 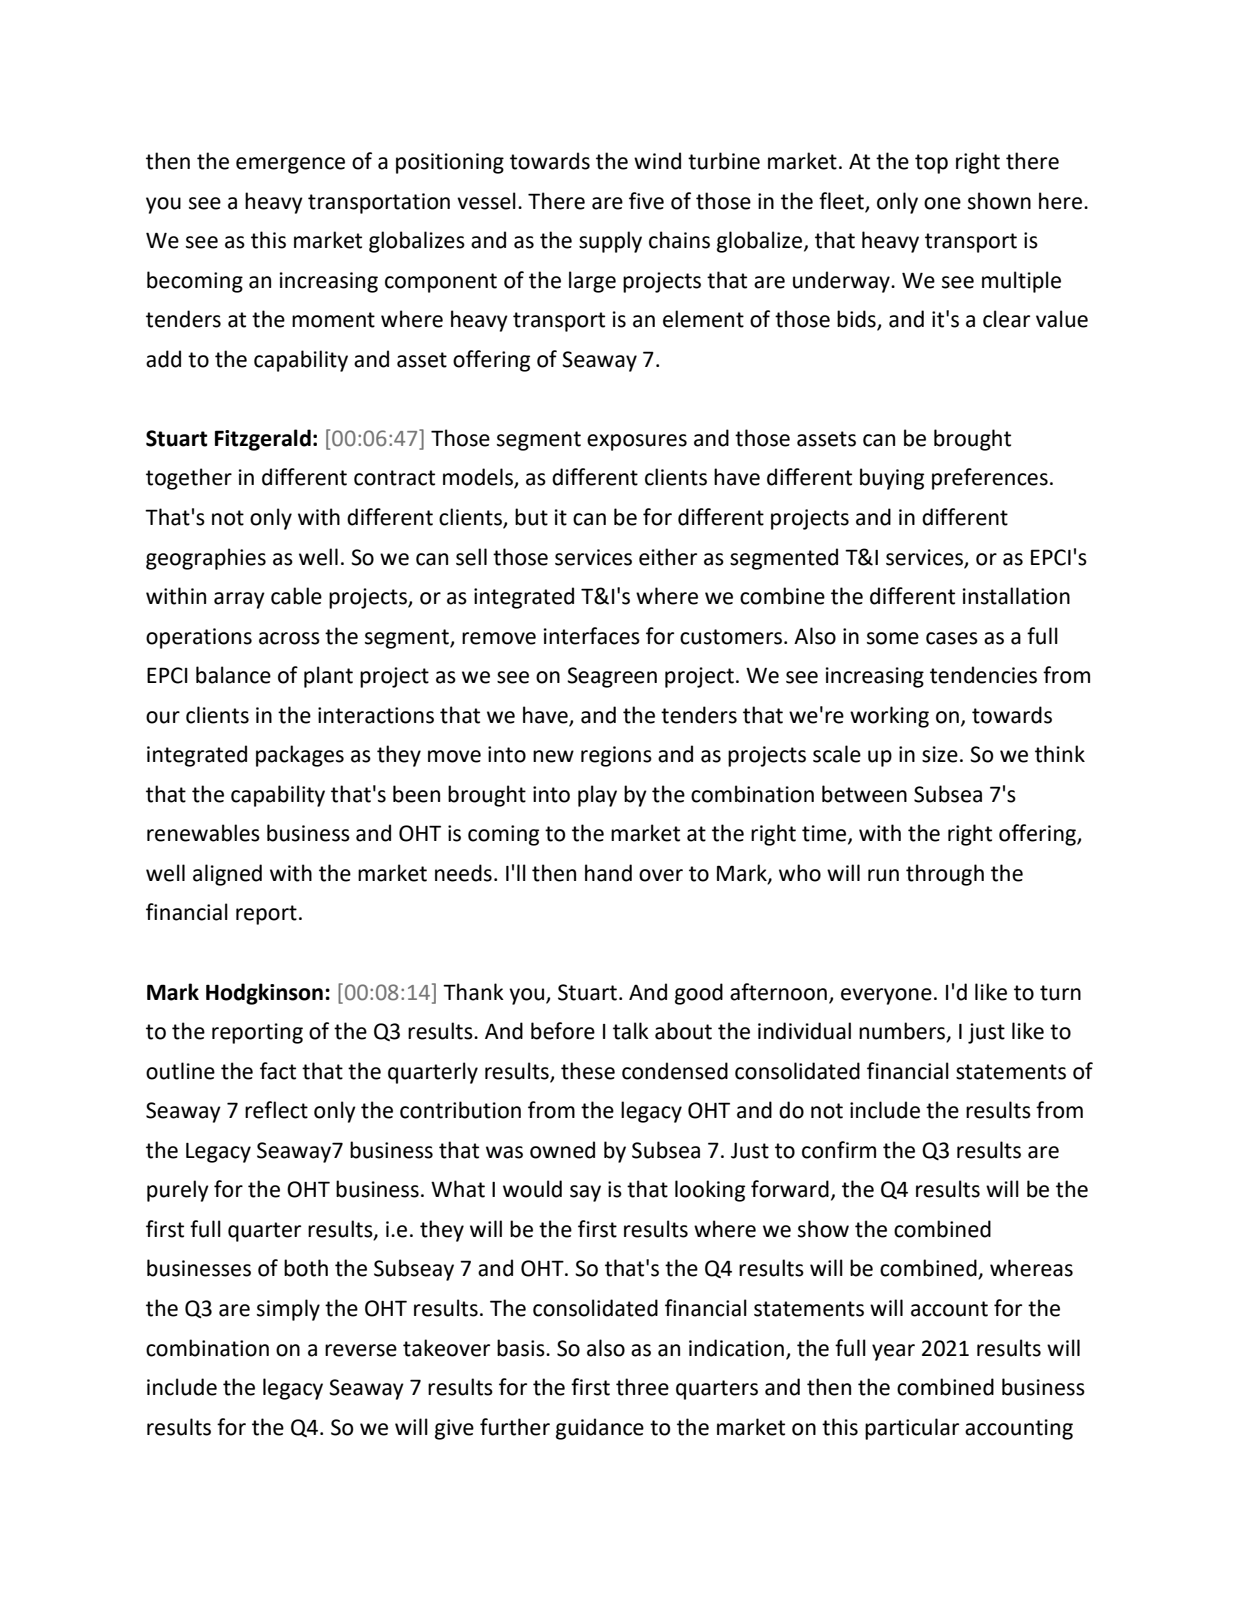 What do you see at coordinates (931, 164) in the page?
I see `top` at bounding box center [931, 164].
